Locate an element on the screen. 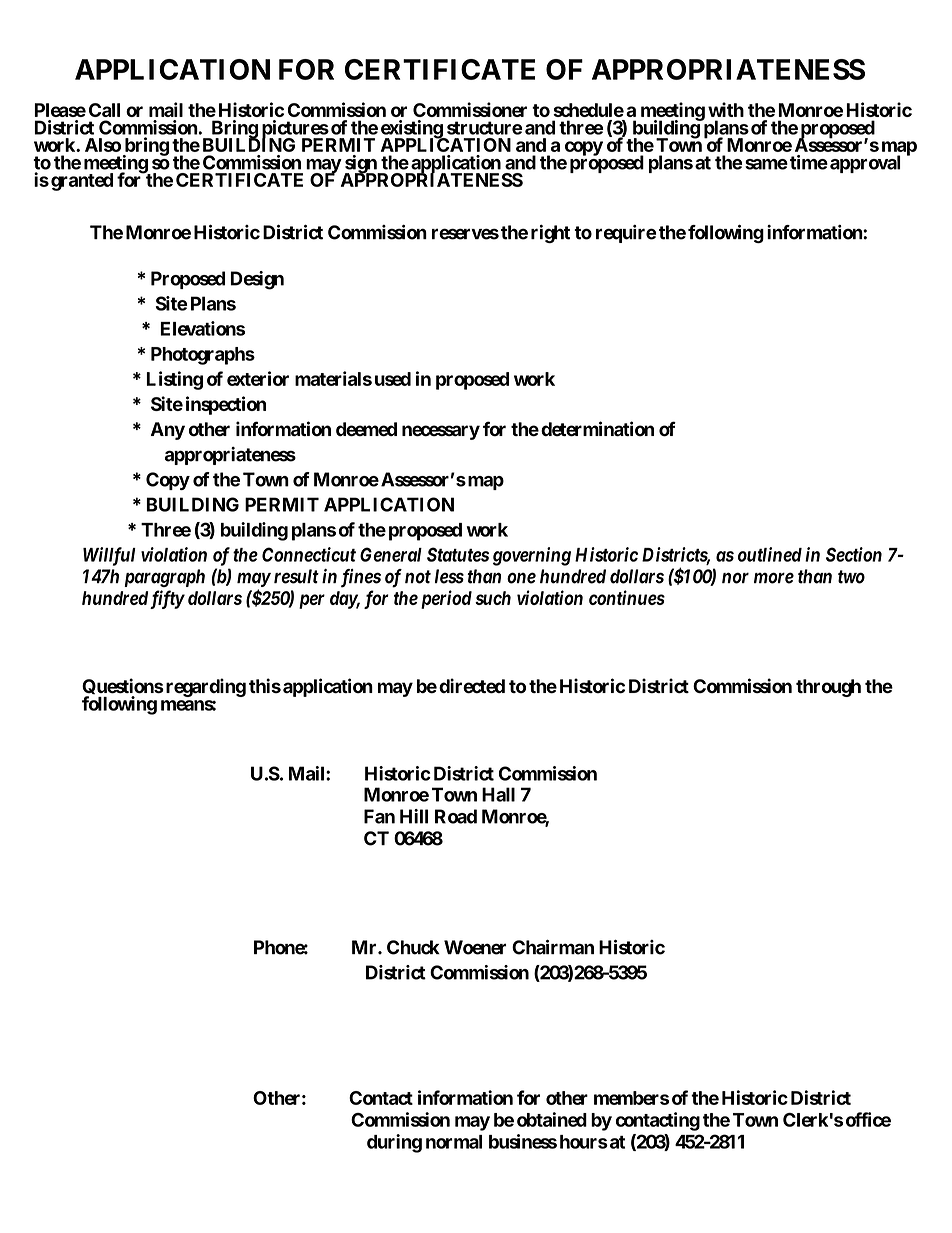 This screenshot has height=1233, width=952. normal is located at coordinates (454, 1142).
